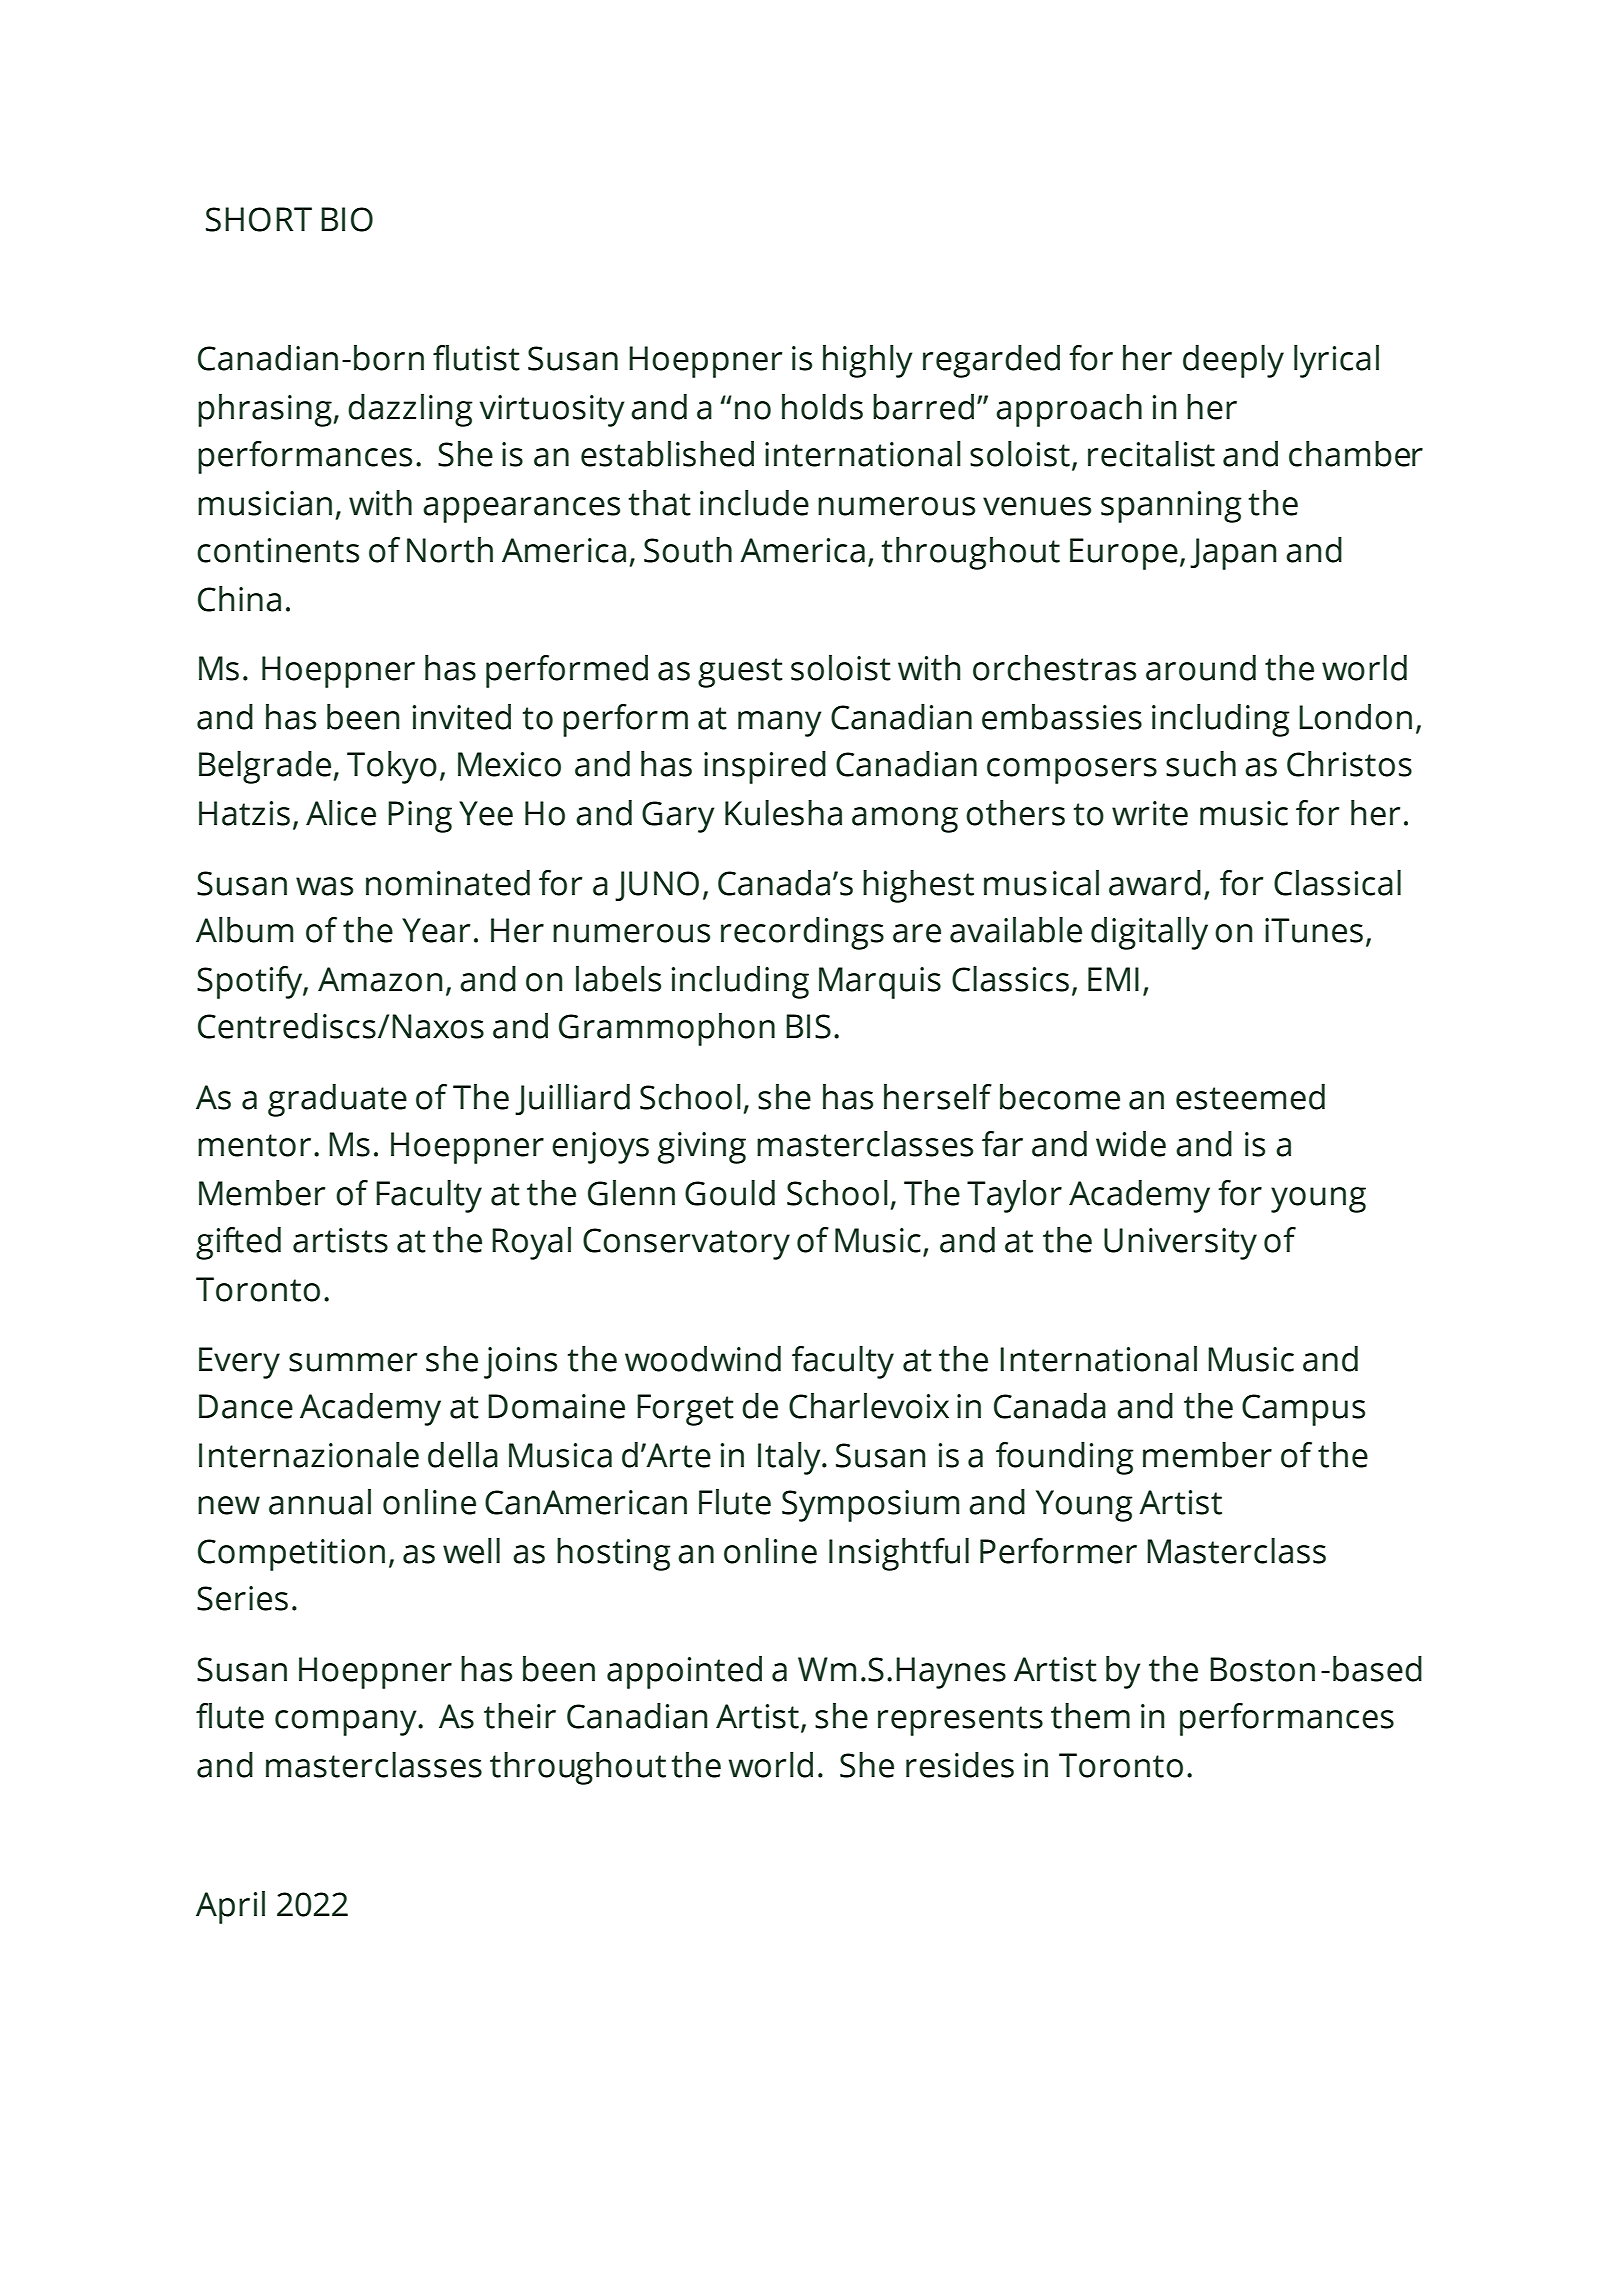  What do you see at coordinates (1233, 361) in the screenshot?
I see `deeply` at bounding box center [1233, 361].
